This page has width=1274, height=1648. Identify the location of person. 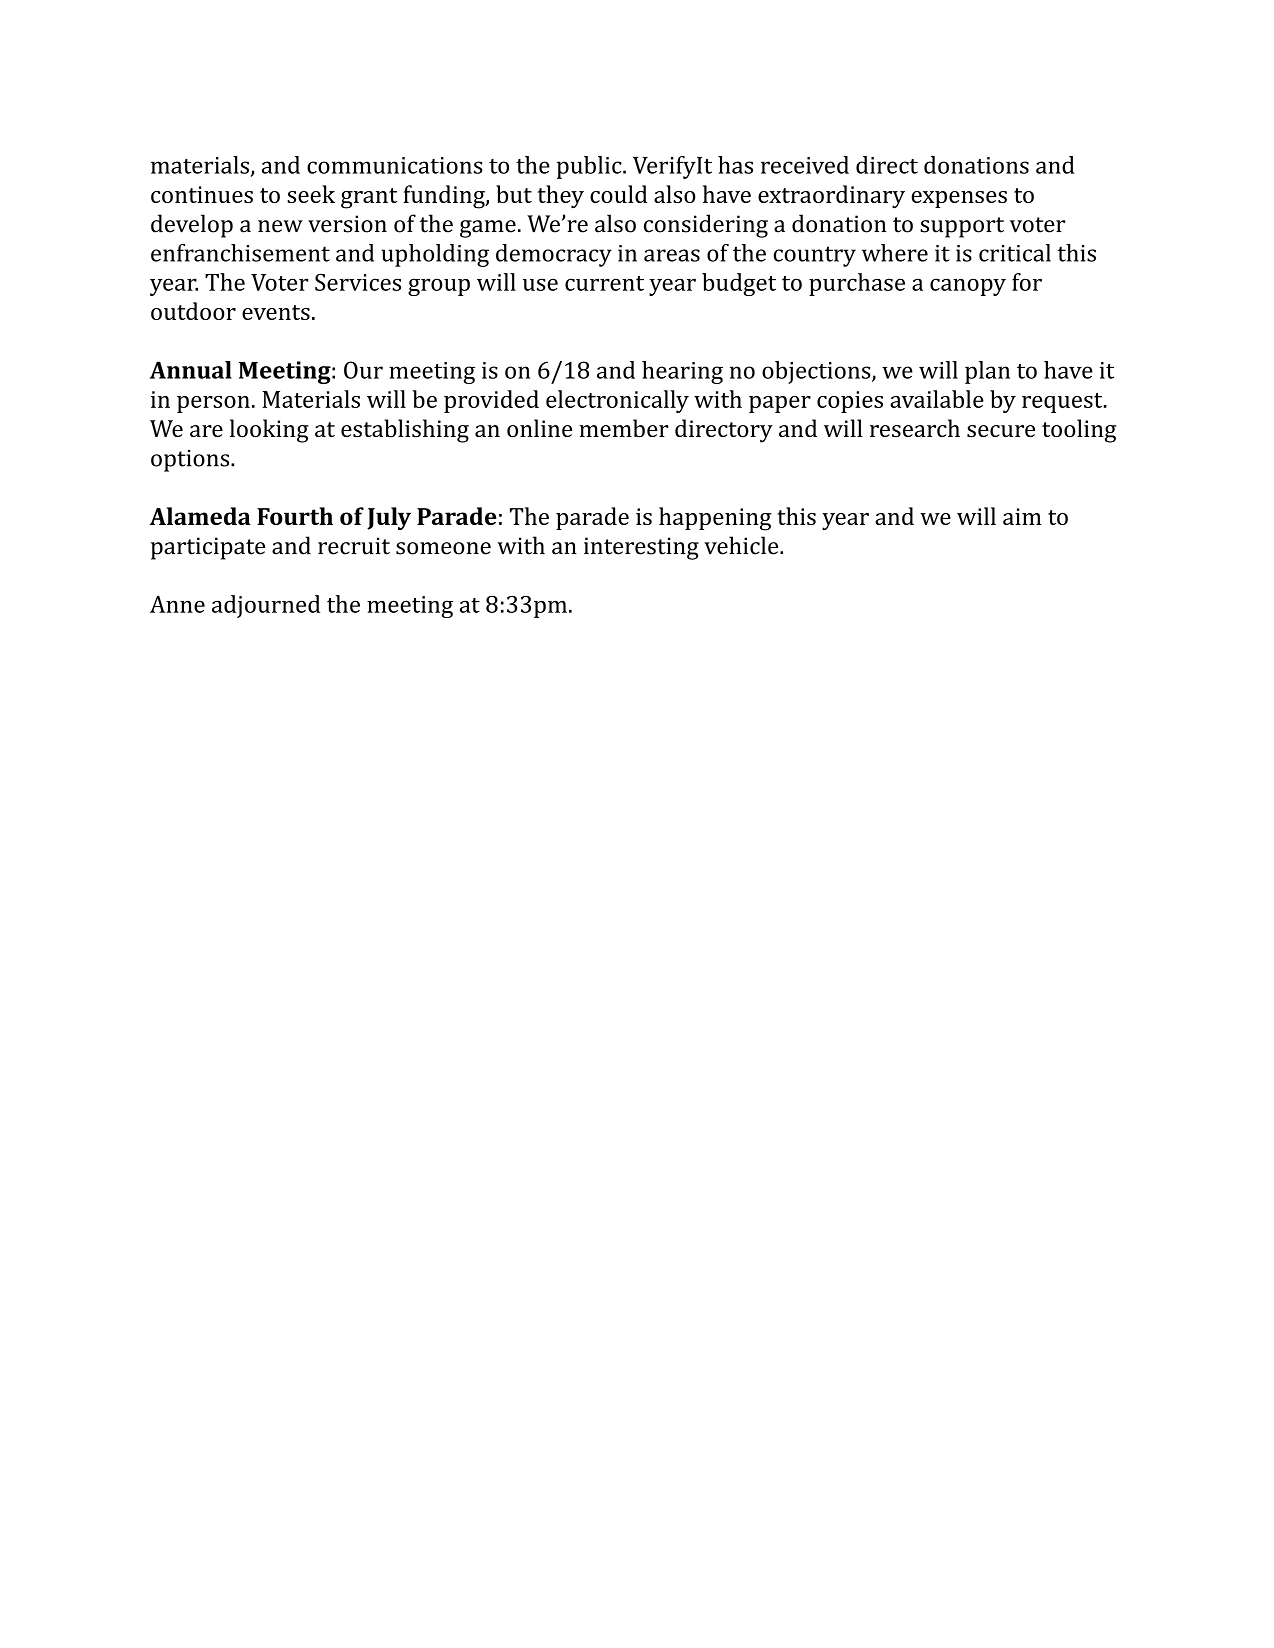
(213, 404).
